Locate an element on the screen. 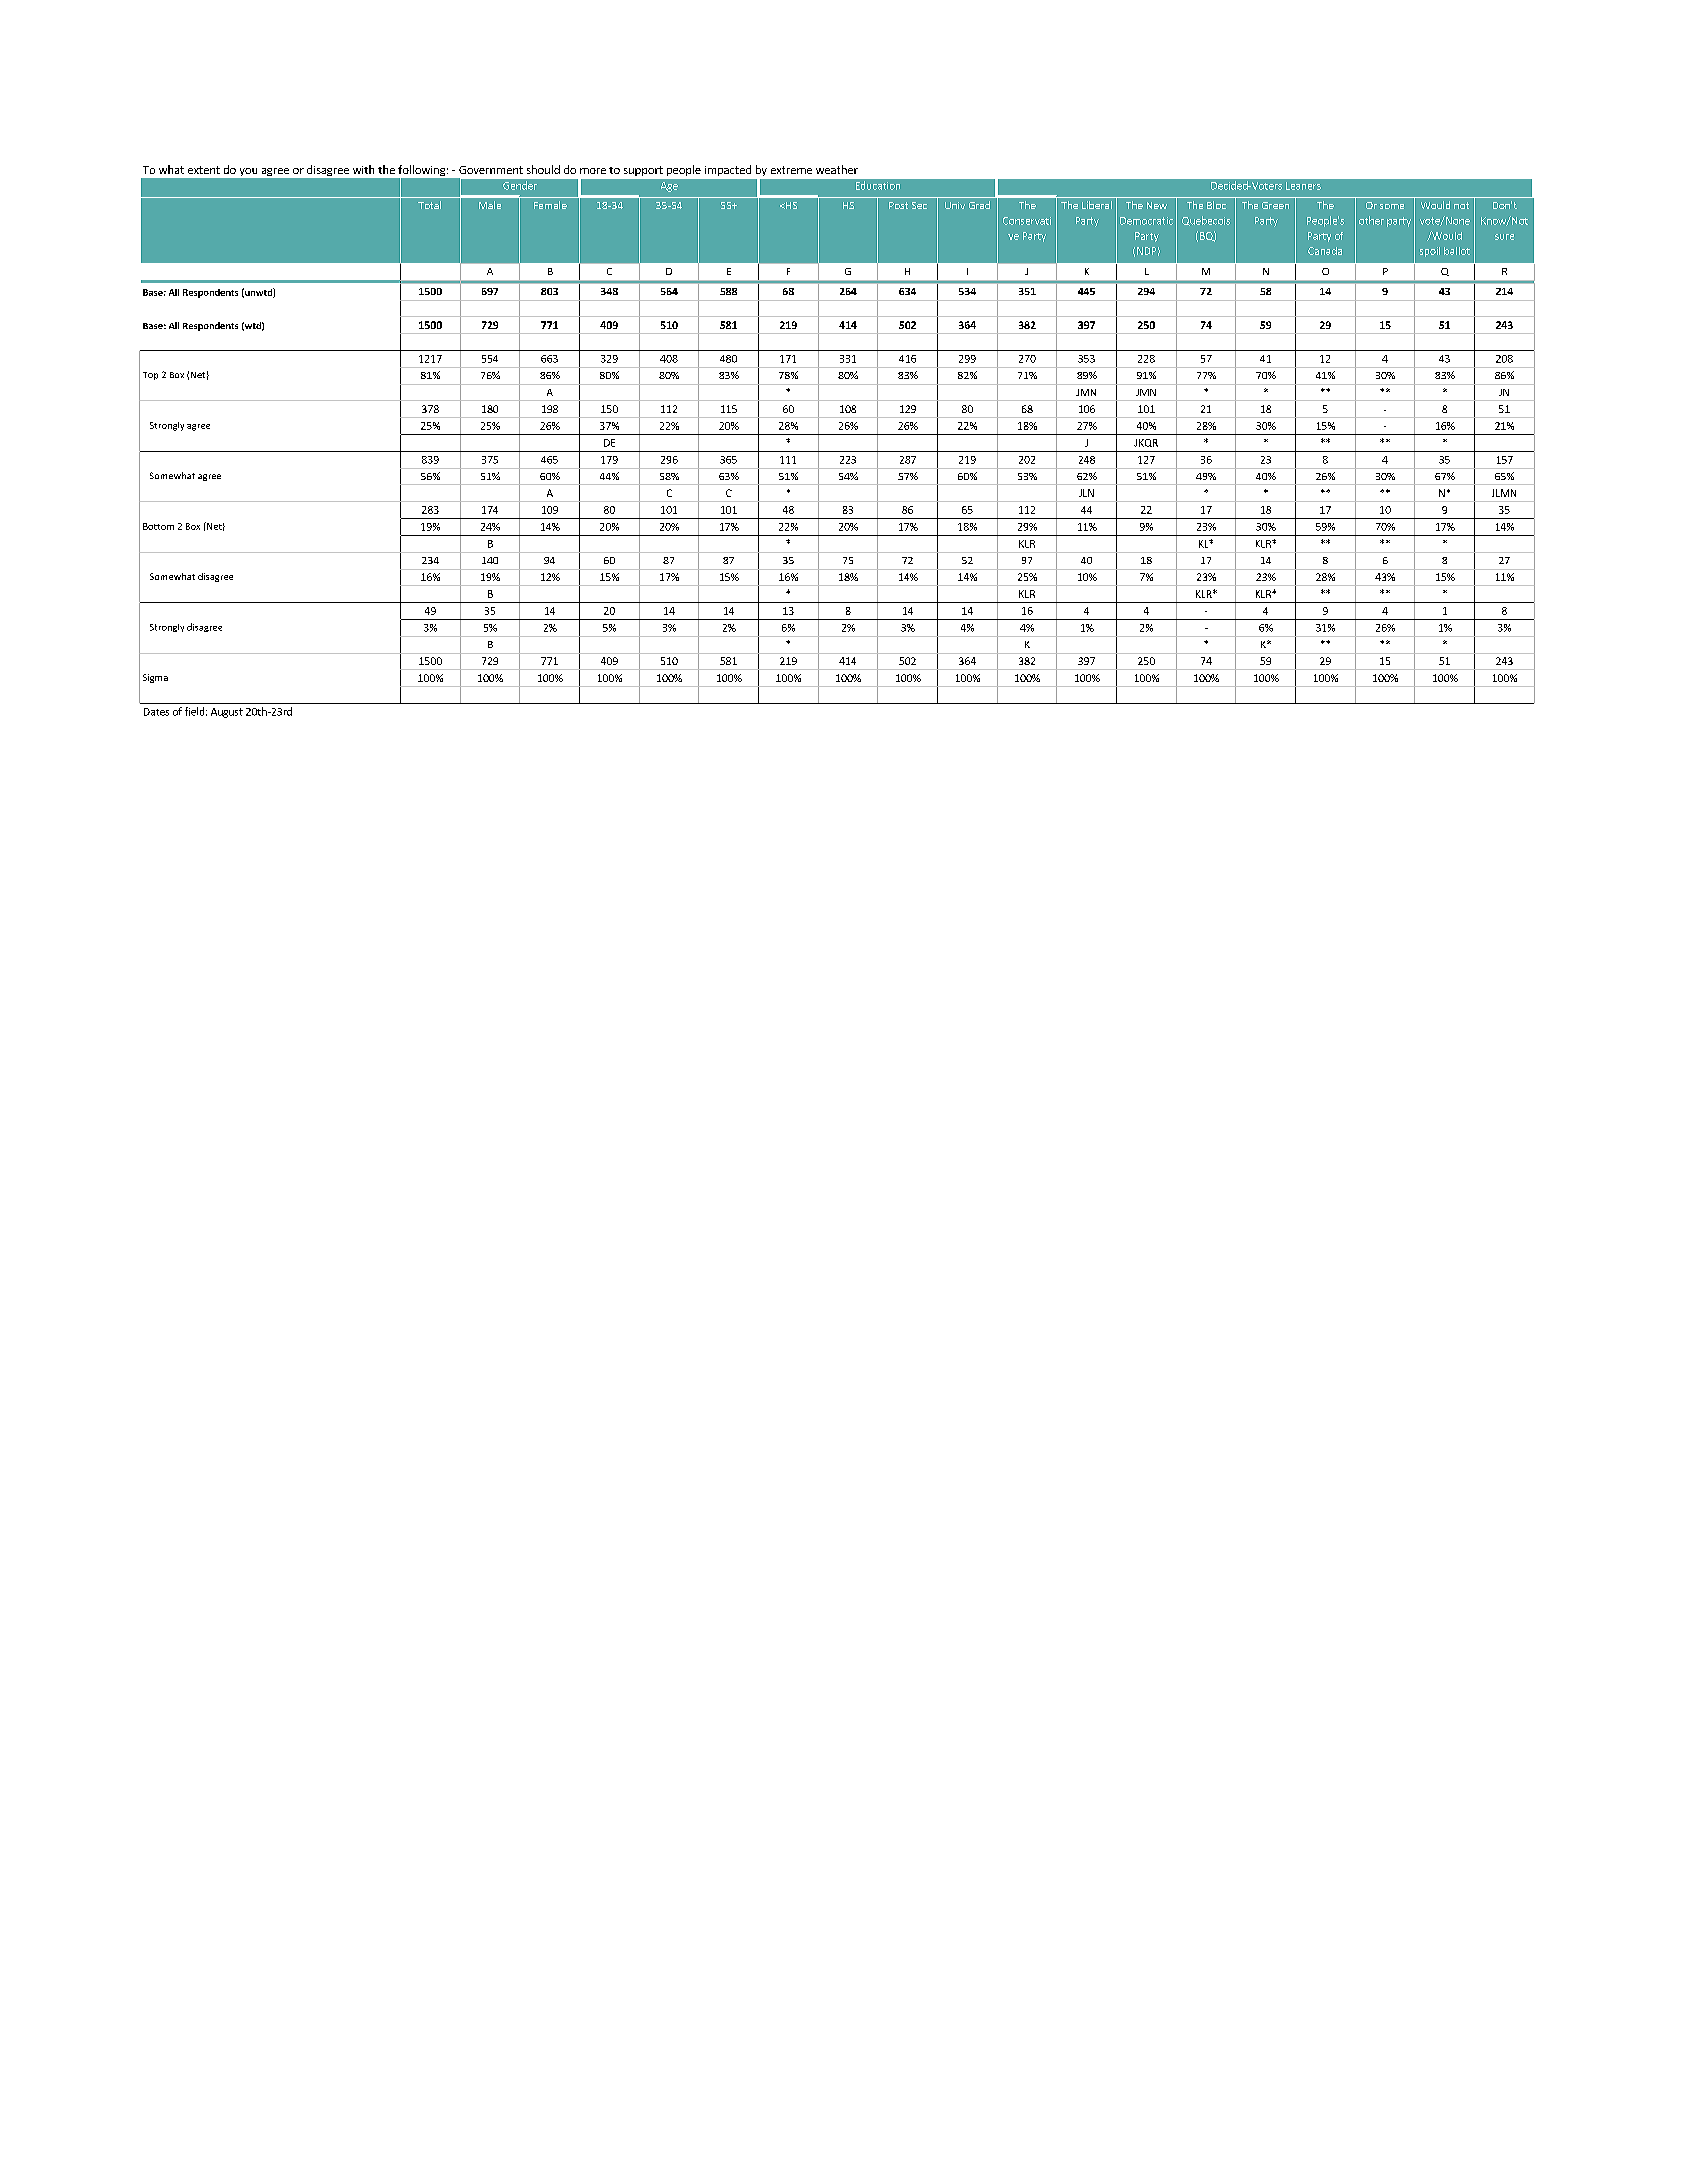 The image size is (1681, 2175). weather is located at coordinates (837, 169).
